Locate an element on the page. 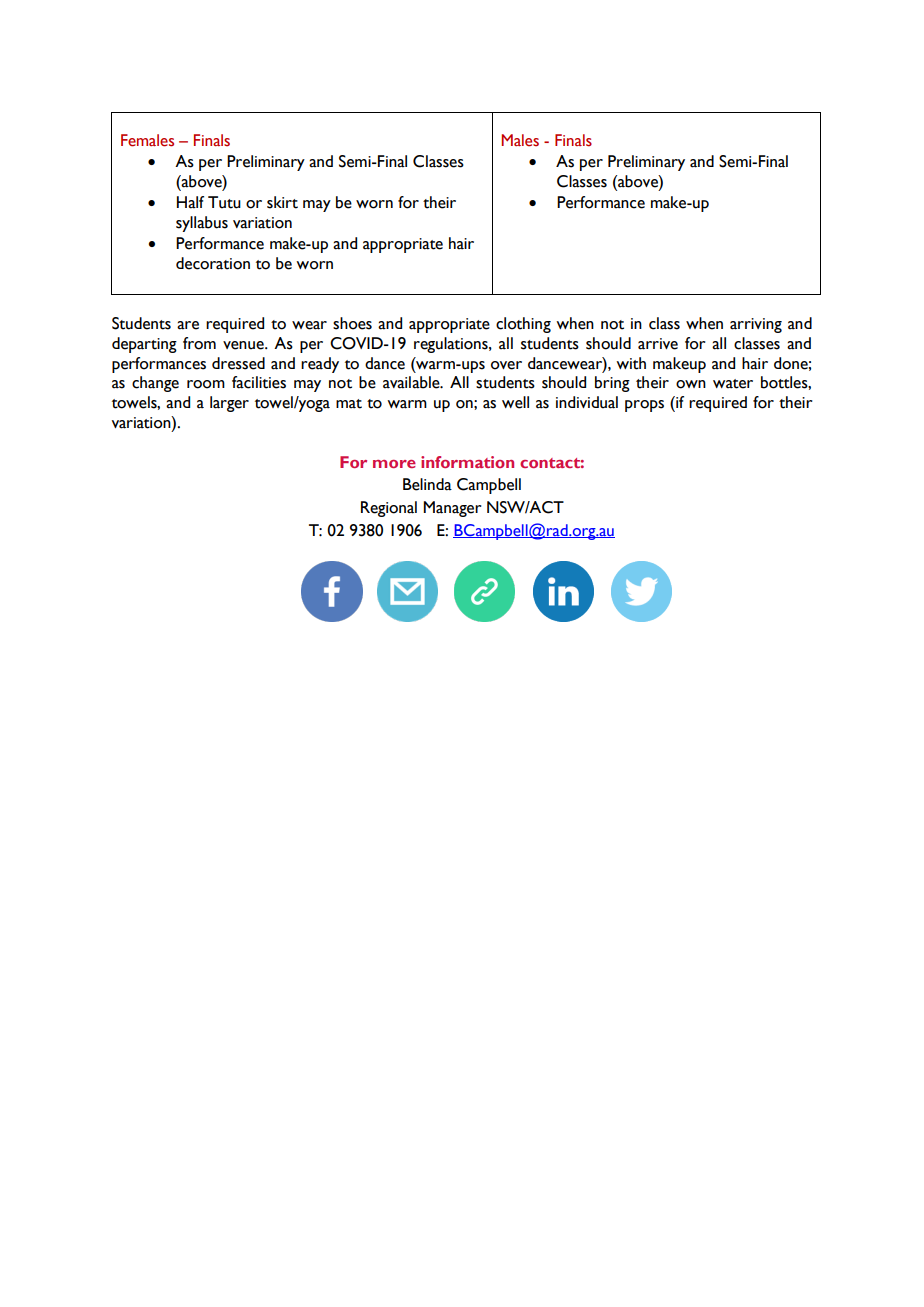  arrive is located at coordinates (658, 344).
